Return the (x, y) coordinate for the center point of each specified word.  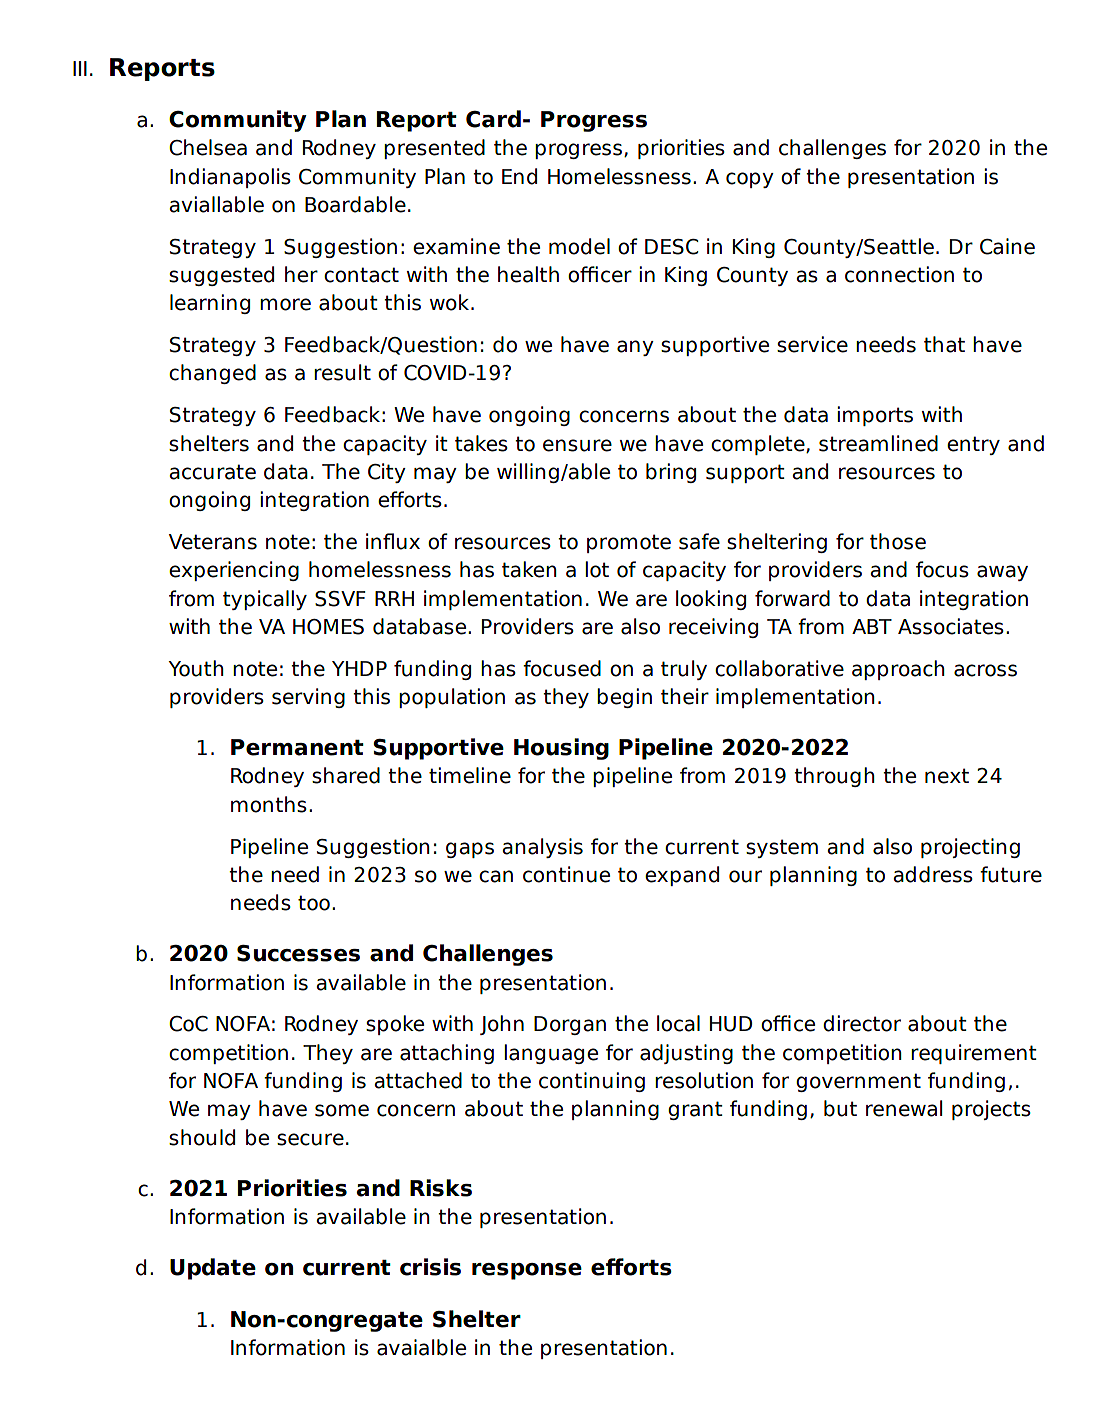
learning (210, 304)
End (519, 176)
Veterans (213, 542)
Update (213, 1269)
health (528, 274)
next (947, 776)
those (898, 541)
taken (529, 569)
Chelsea (208, 147)
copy (750, 180)
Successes (298, 953)
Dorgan (570, 1025)
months (269, 804)
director (862, 1023)
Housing (561, 749)
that (944, 344)
